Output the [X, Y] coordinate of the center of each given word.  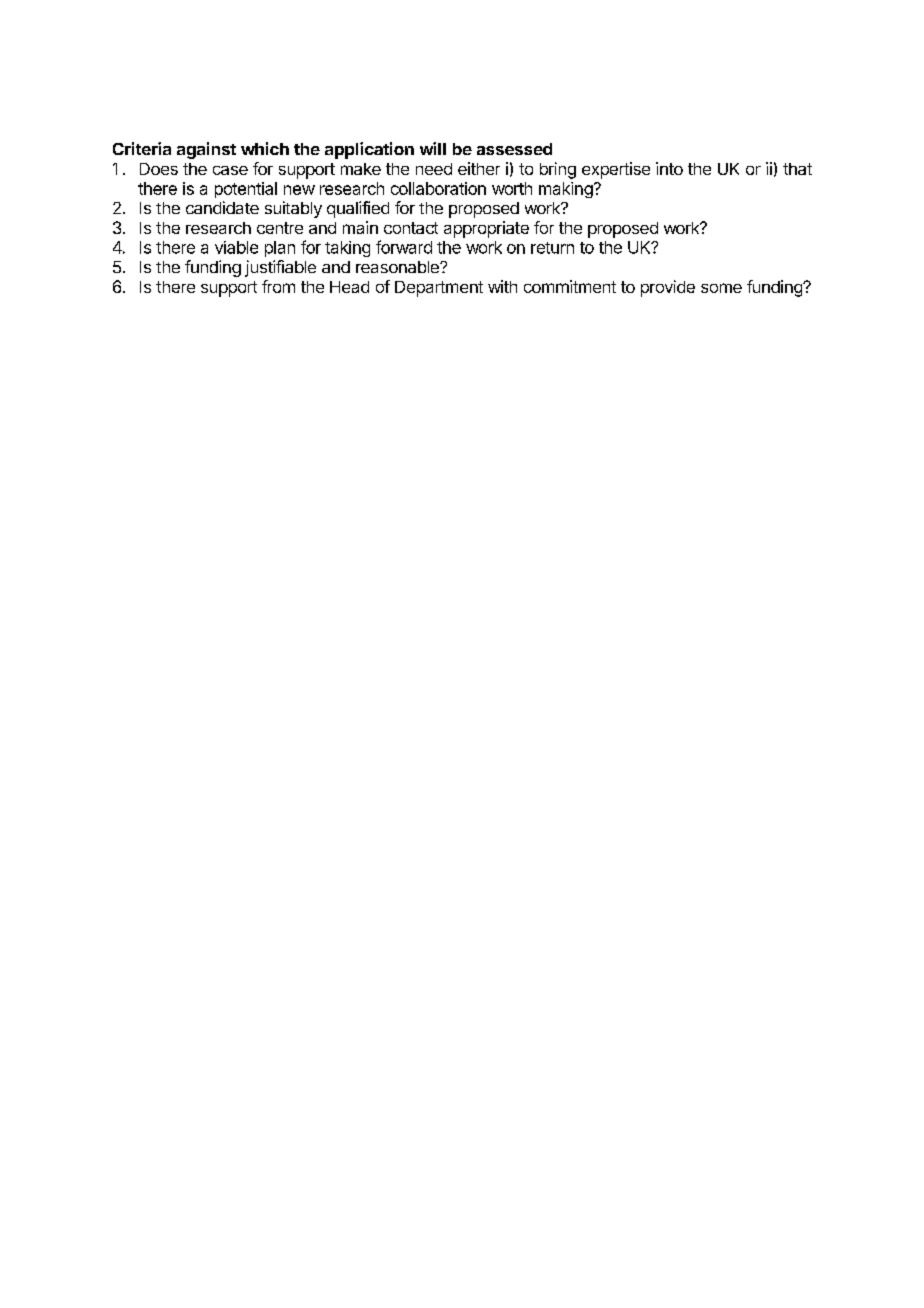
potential [246, 190]
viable [236, 247]
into [669, 168]
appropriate [486, 229]
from [278, 286]
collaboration [438, 188]
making [566, 190]
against [206, 150]
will [433, 148]
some [721, 288]
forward [404, 247]
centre [280, 228]
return [552, 248]
